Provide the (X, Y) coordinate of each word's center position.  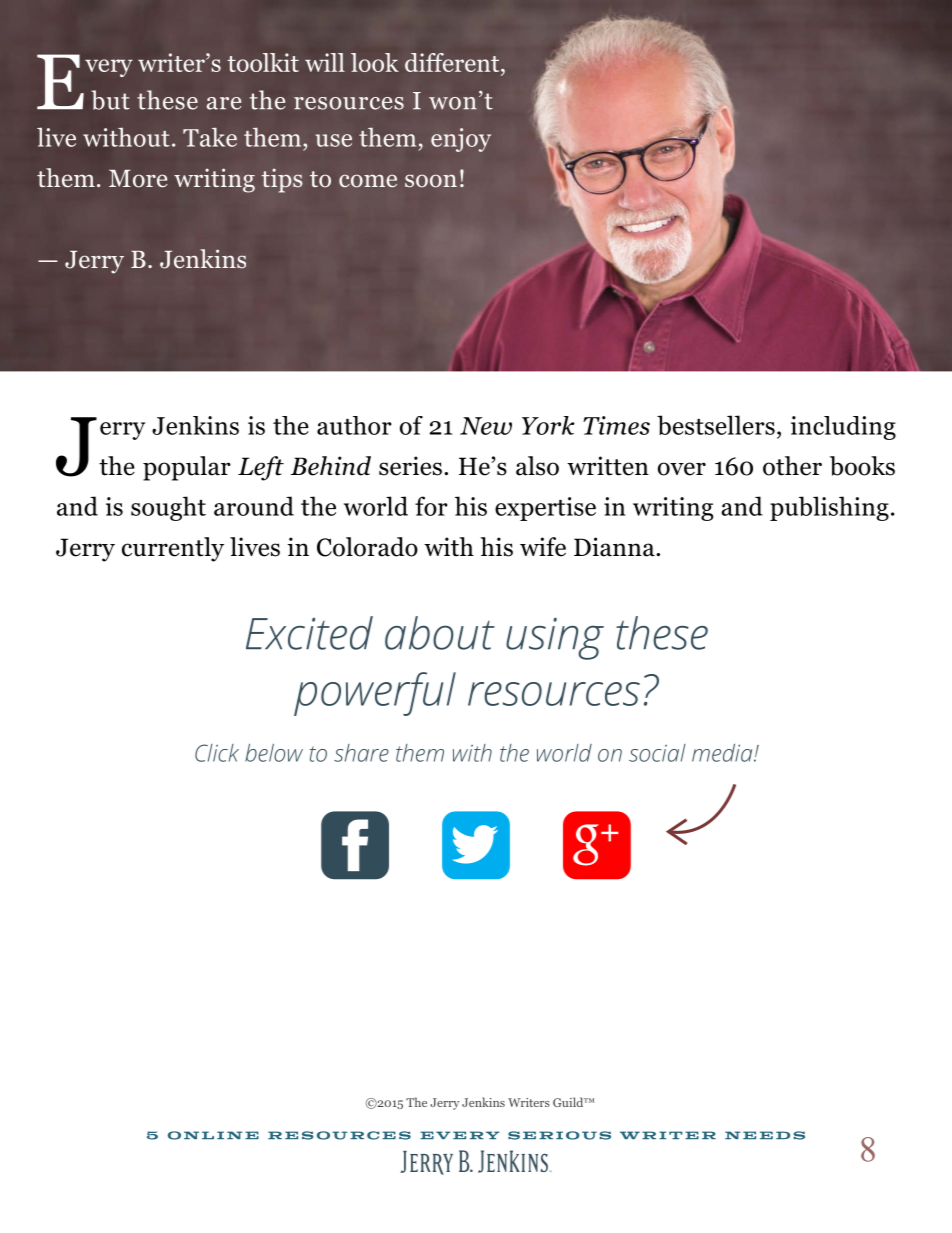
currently (173, 549)
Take (210, 137)
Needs (765, 1135)
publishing (829, 508)
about (440, 633)
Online (213, 1135)
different (453, 64)
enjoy (461, 140)
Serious (559, 1135)
